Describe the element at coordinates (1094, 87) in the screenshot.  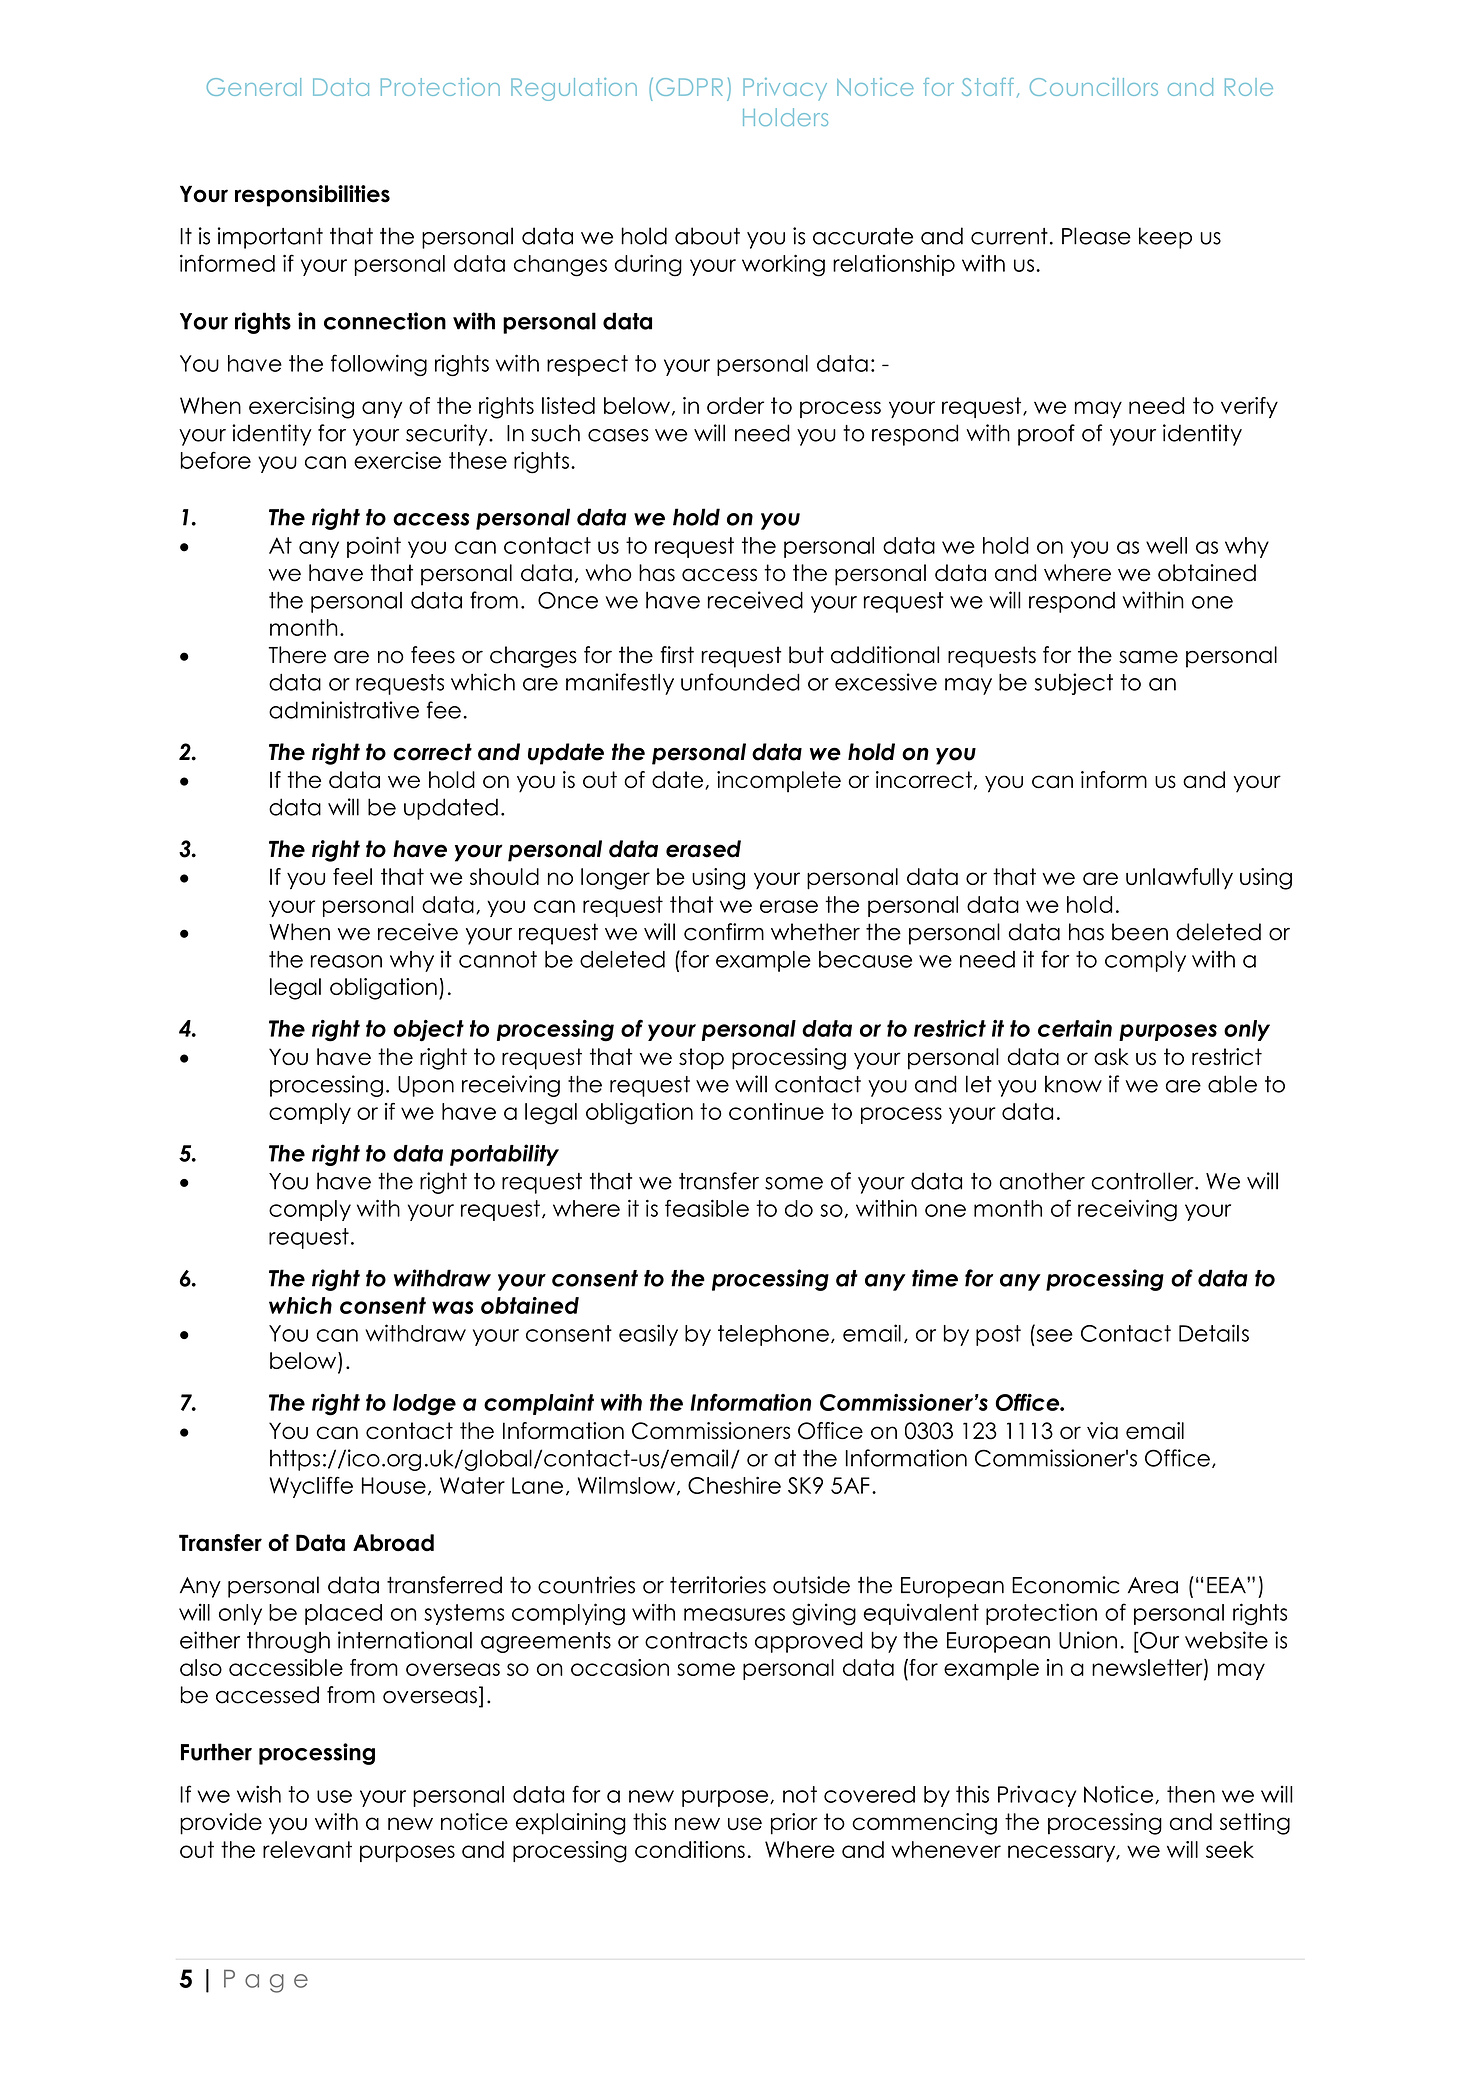
I see `Councillors` at that location.
